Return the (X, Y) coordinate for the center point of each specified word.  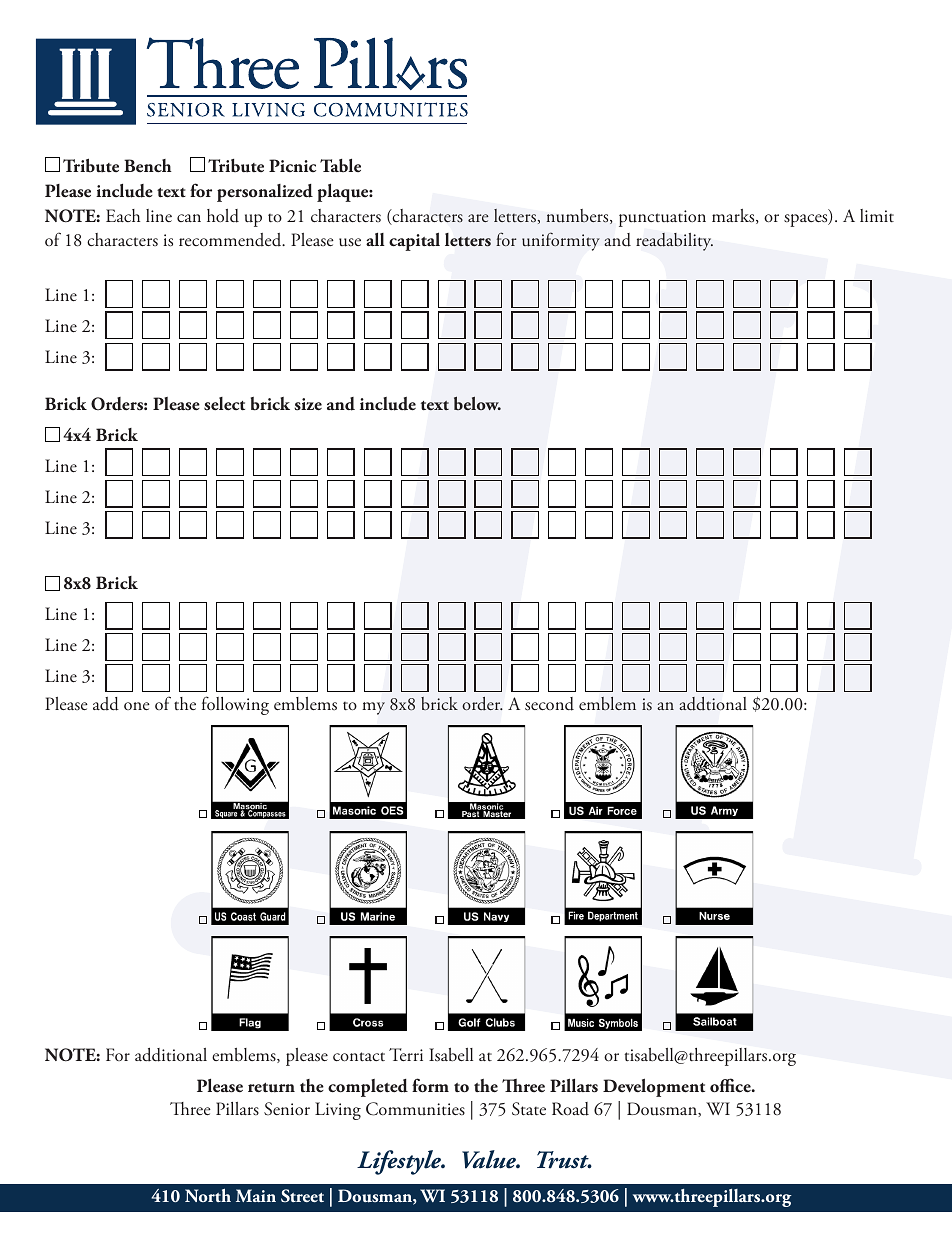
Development (654, 1087)
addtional (713, 704)
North (208, 1195)
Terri (406, 1054)
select (224, 404)
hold (223, 216)
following (235, 705)
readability (674, 242)
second (549, 704)
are (478, 218)
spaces (807, 220)
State (529, 1109)
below (477, 403)
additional (171, 1055)
